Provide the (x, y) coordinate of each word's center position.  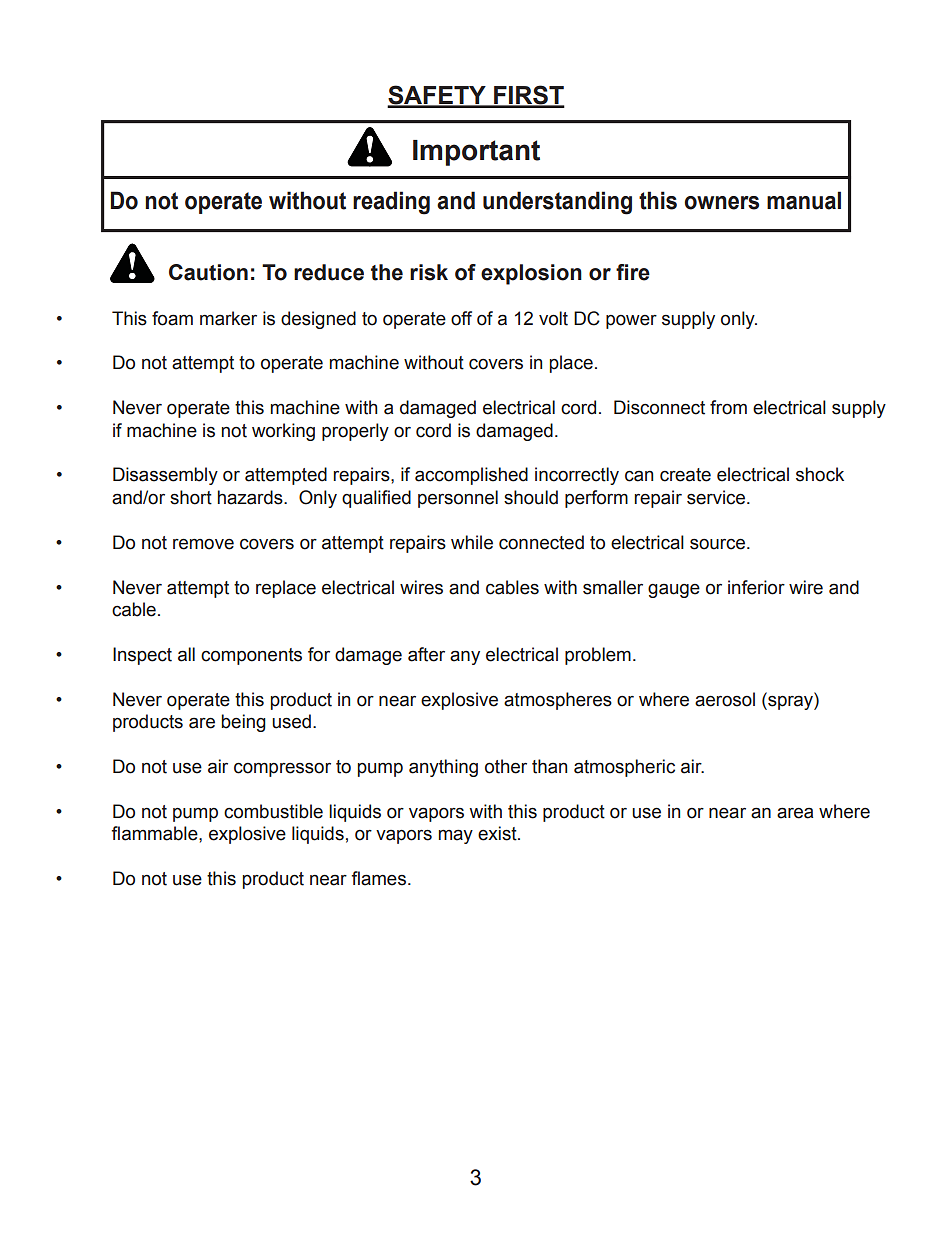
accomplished (471, 476)
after (426, 654)
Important (476, 153)
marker (228, 318)
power (631, 322)
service (717, 497)
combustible (273, 811)
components (251, 656)
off (461, 318)
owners (721, 203)
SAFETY (437, 96)
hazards (251, 497)
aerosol (725, 699)
